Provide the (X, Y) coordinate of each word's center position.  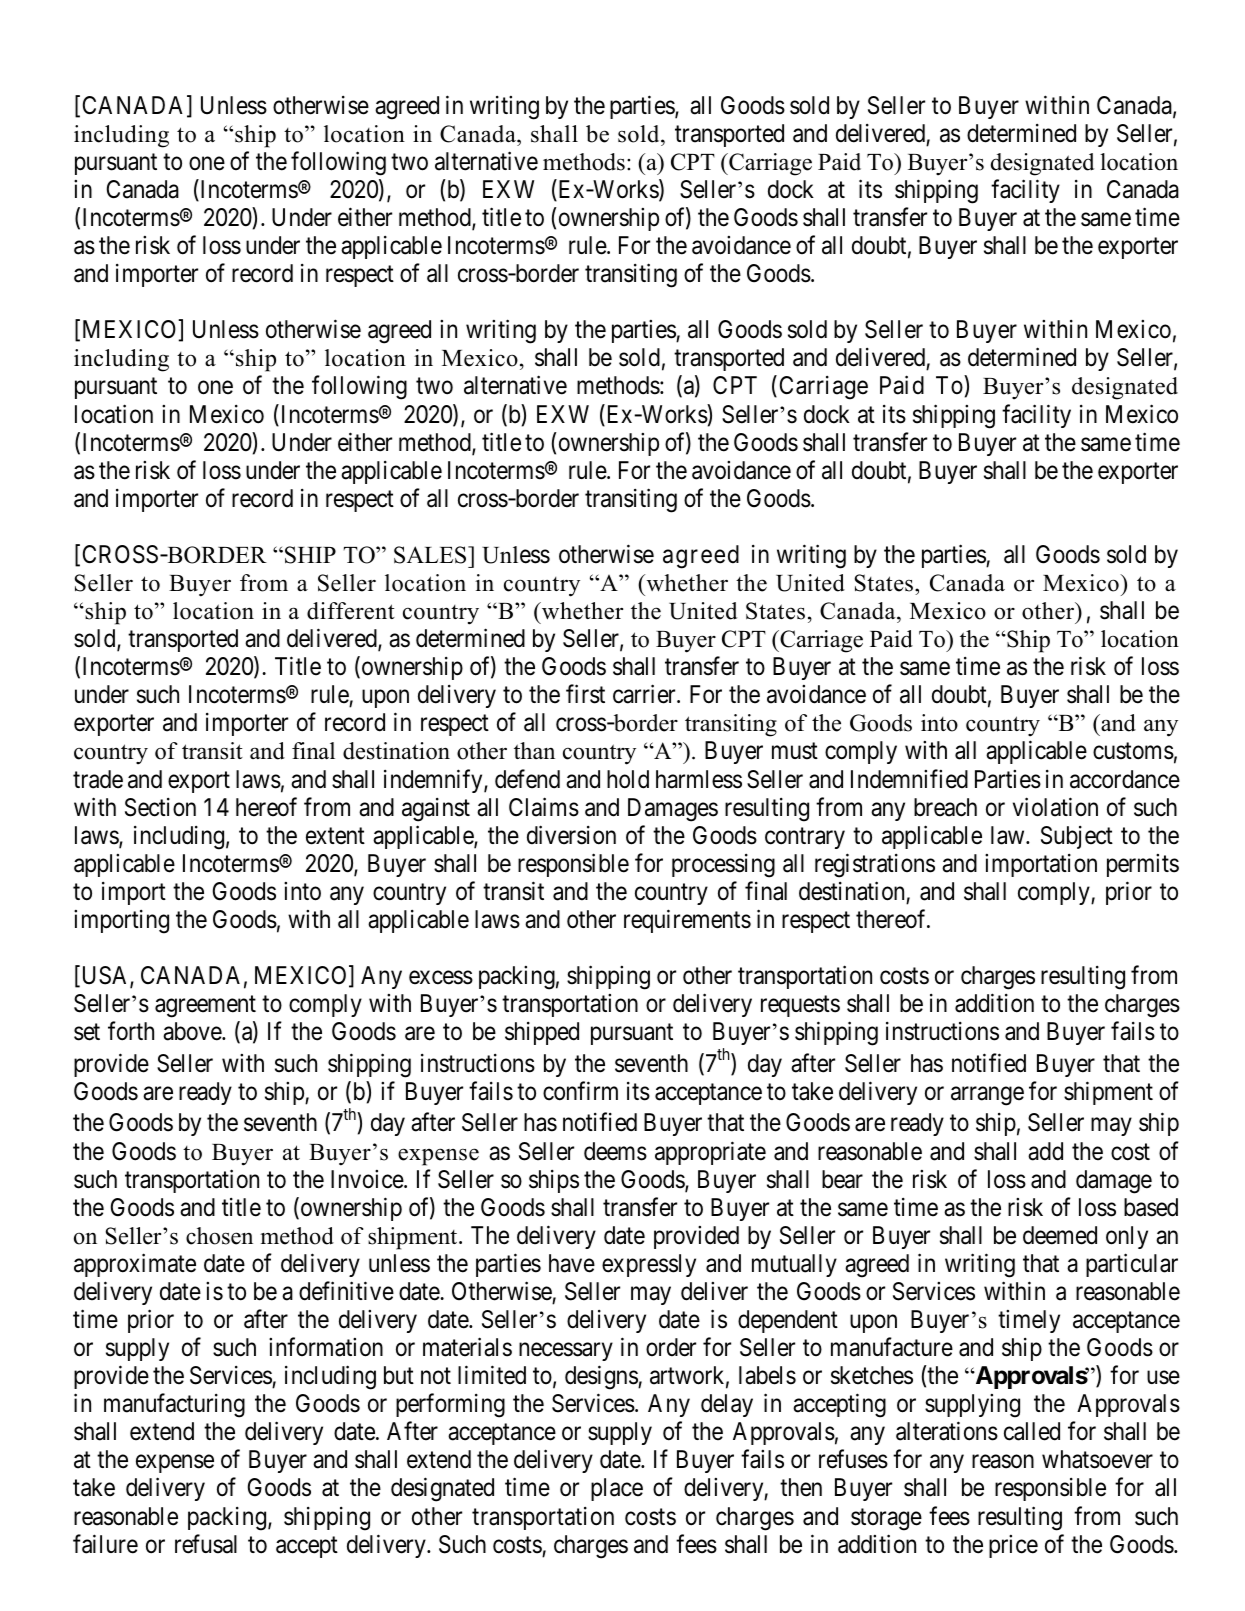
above (193, 1031)
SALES (431, 555)
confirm (580, 1091)
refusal (206, 1544)
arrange (987, 1096)
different (351, 611)
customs (1133, 751)
